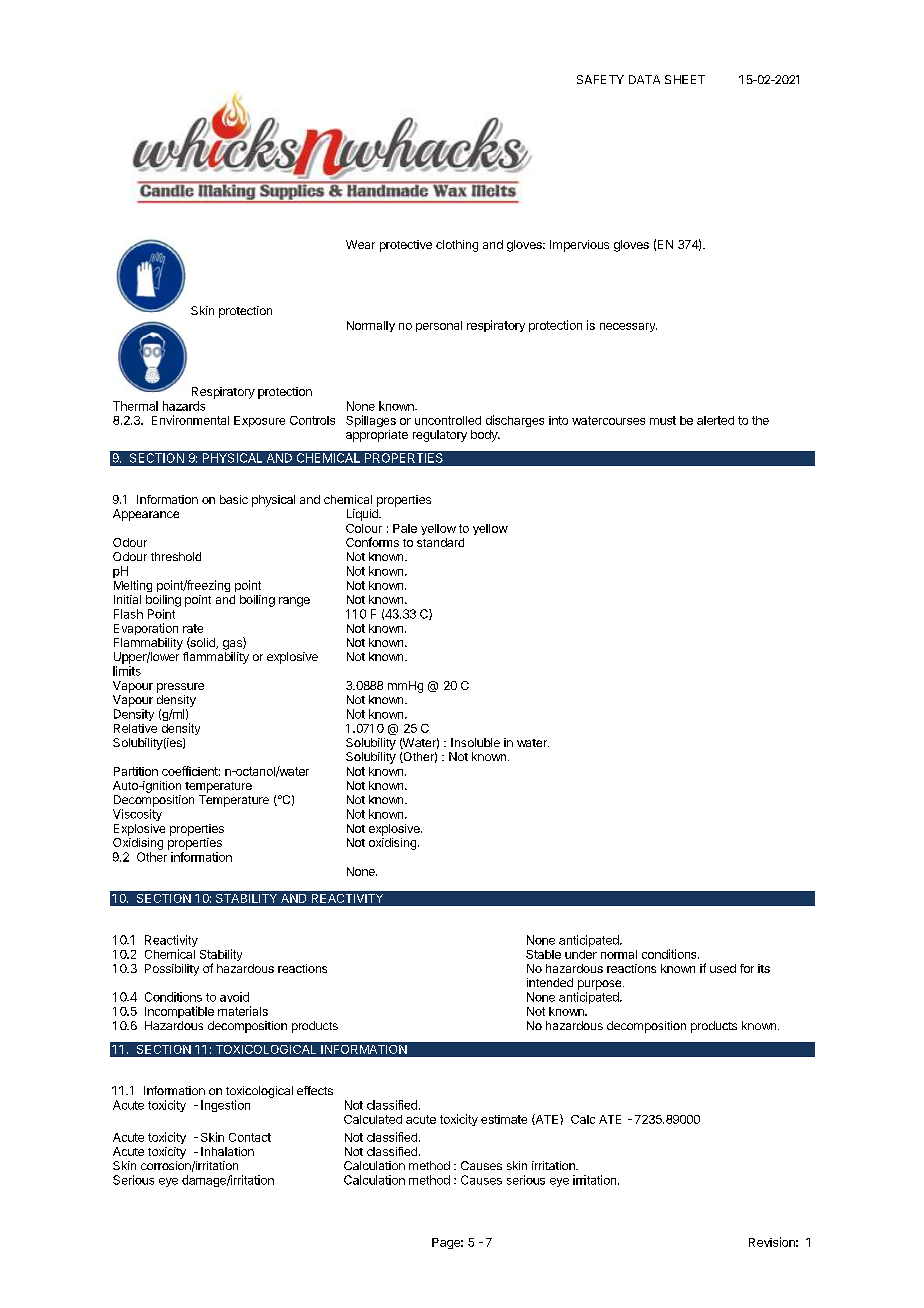  What do you see at coordinates (406, 246) in the screenshot?
I see `protective` at bounding box center [406, 246].
